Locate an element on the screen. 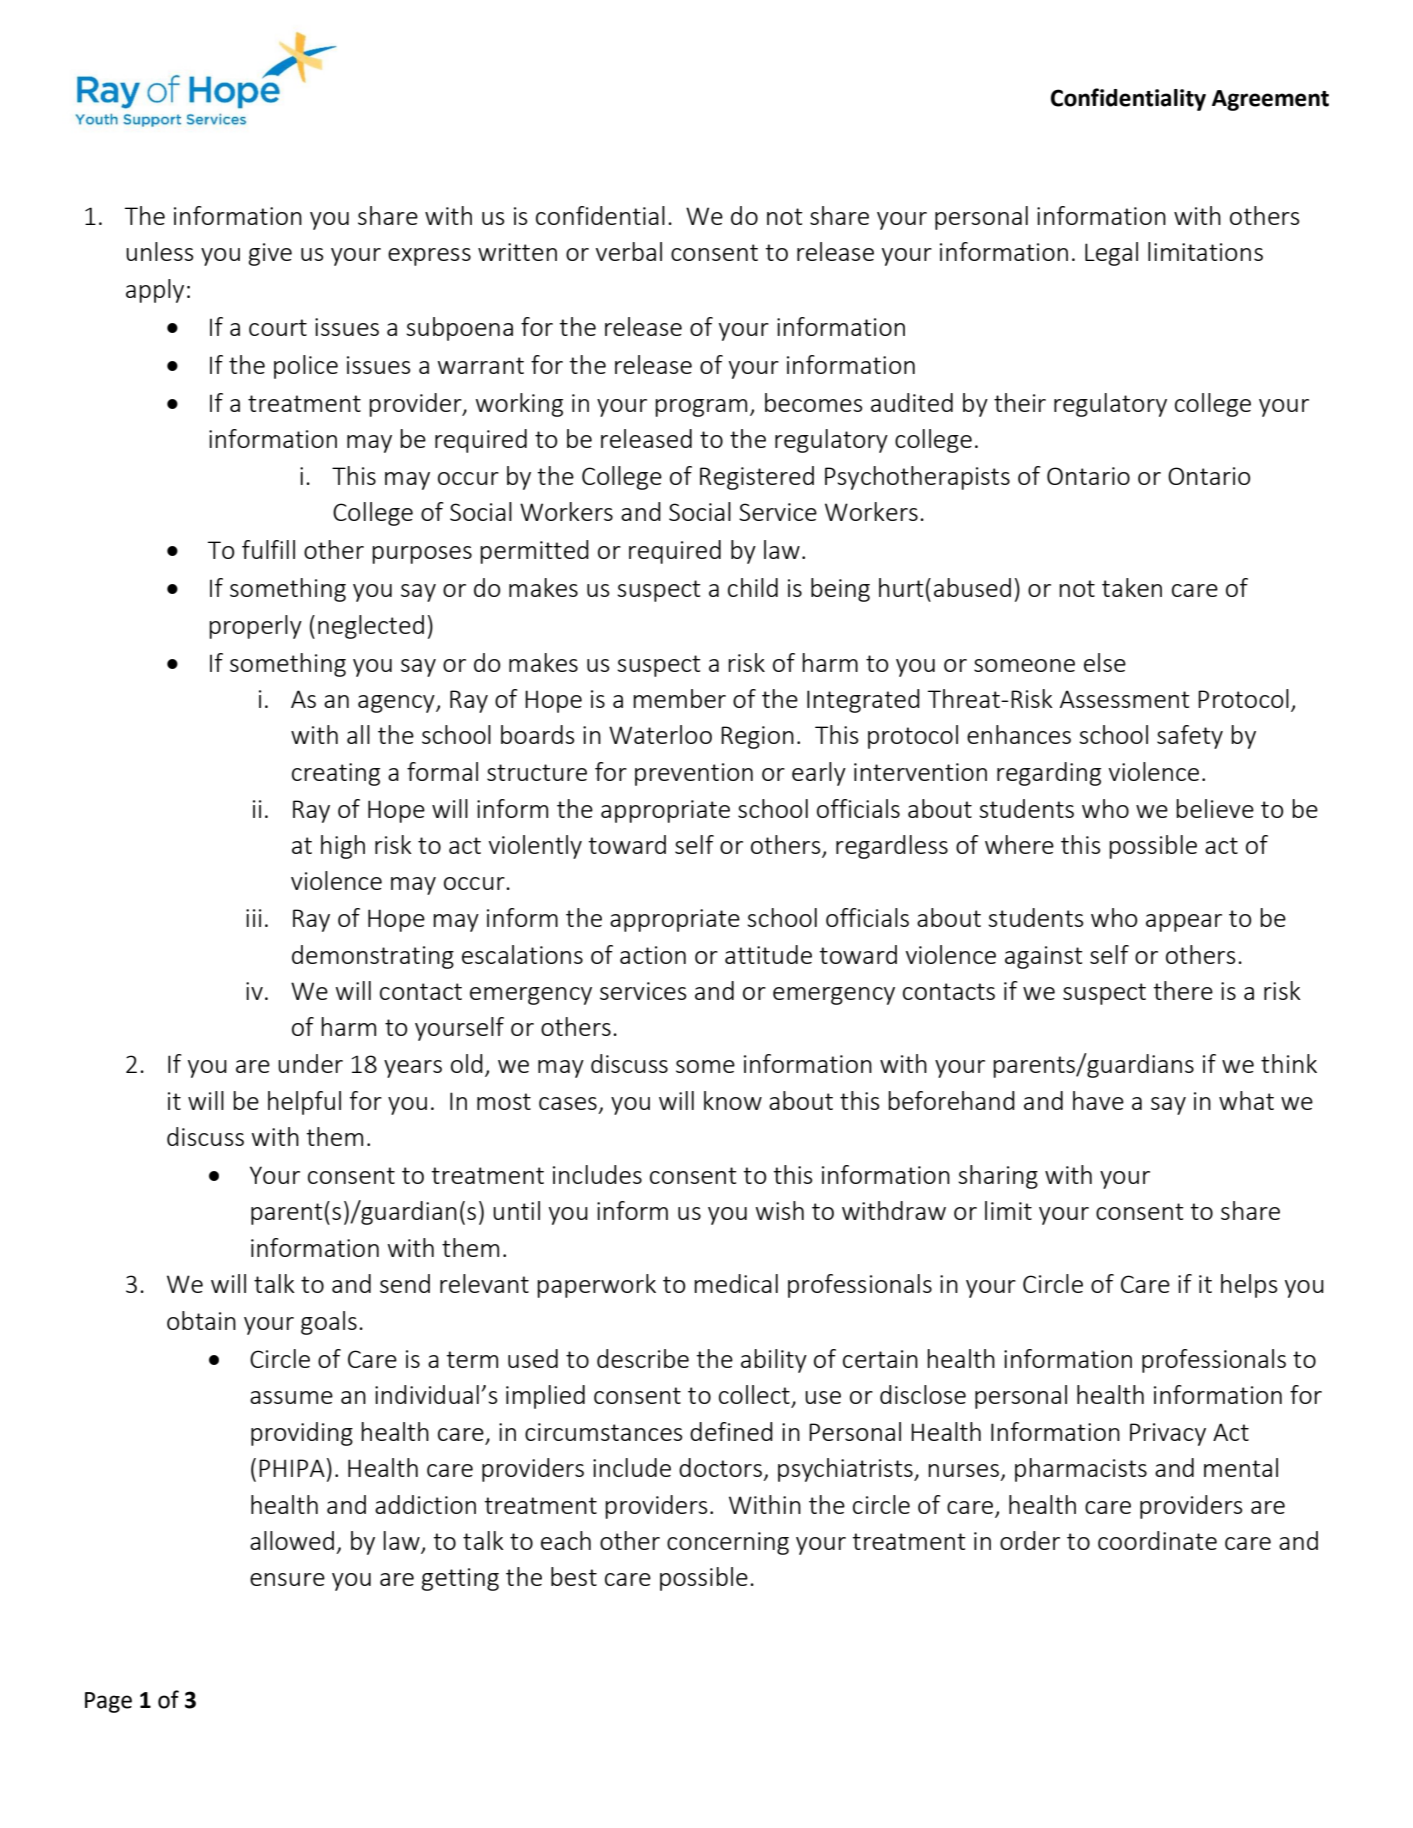 Image resolution: width=1413 pixels, height=1828 pixels. appear is located at coordinates (1184, 923).
